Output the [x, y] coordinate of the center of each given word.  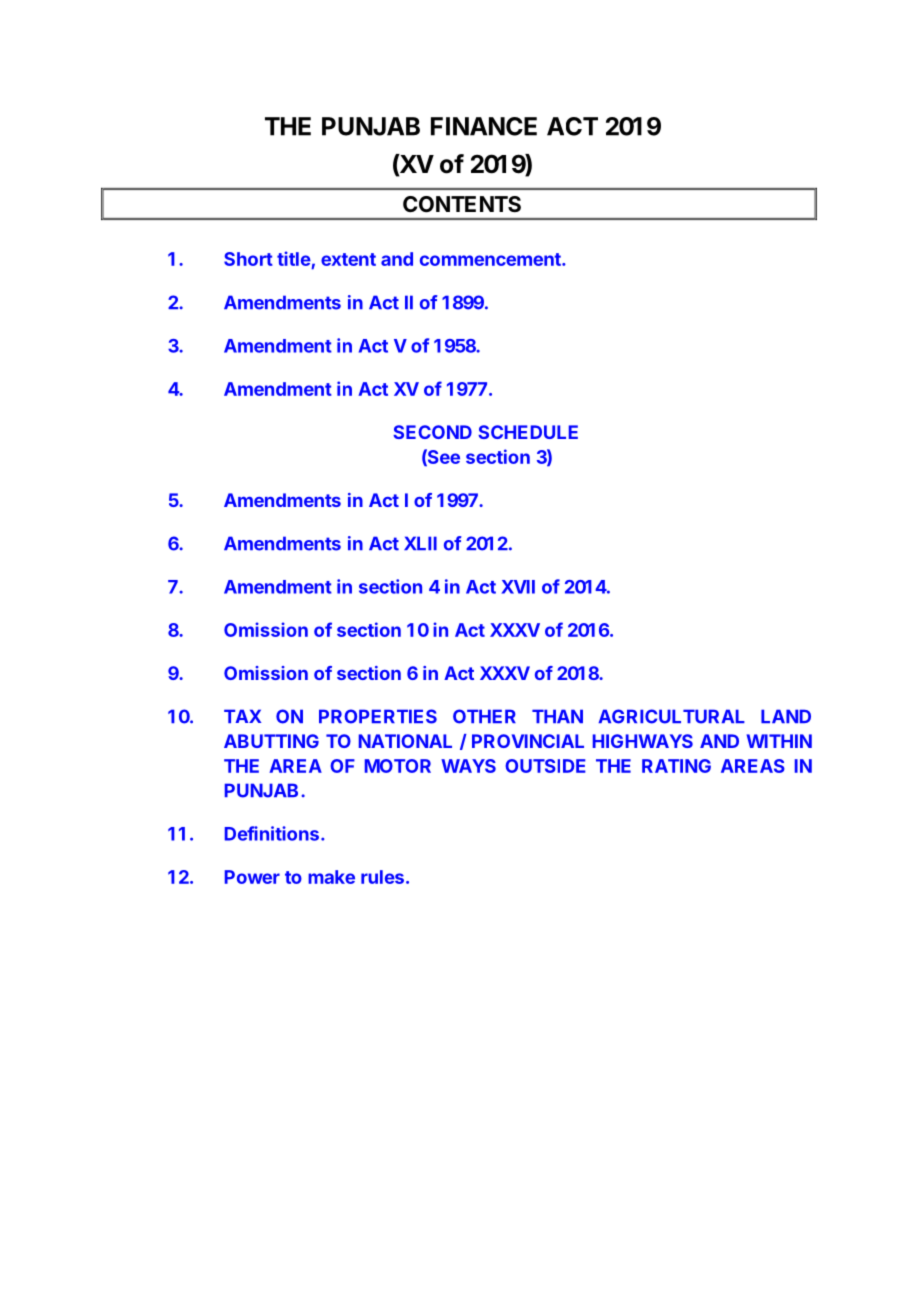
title [294, 258]
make [331, 877]
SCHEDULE [528, 432]
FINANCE [484, 126]
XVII [518, 587]
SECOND [432, 432]
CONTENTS [462, 204]
